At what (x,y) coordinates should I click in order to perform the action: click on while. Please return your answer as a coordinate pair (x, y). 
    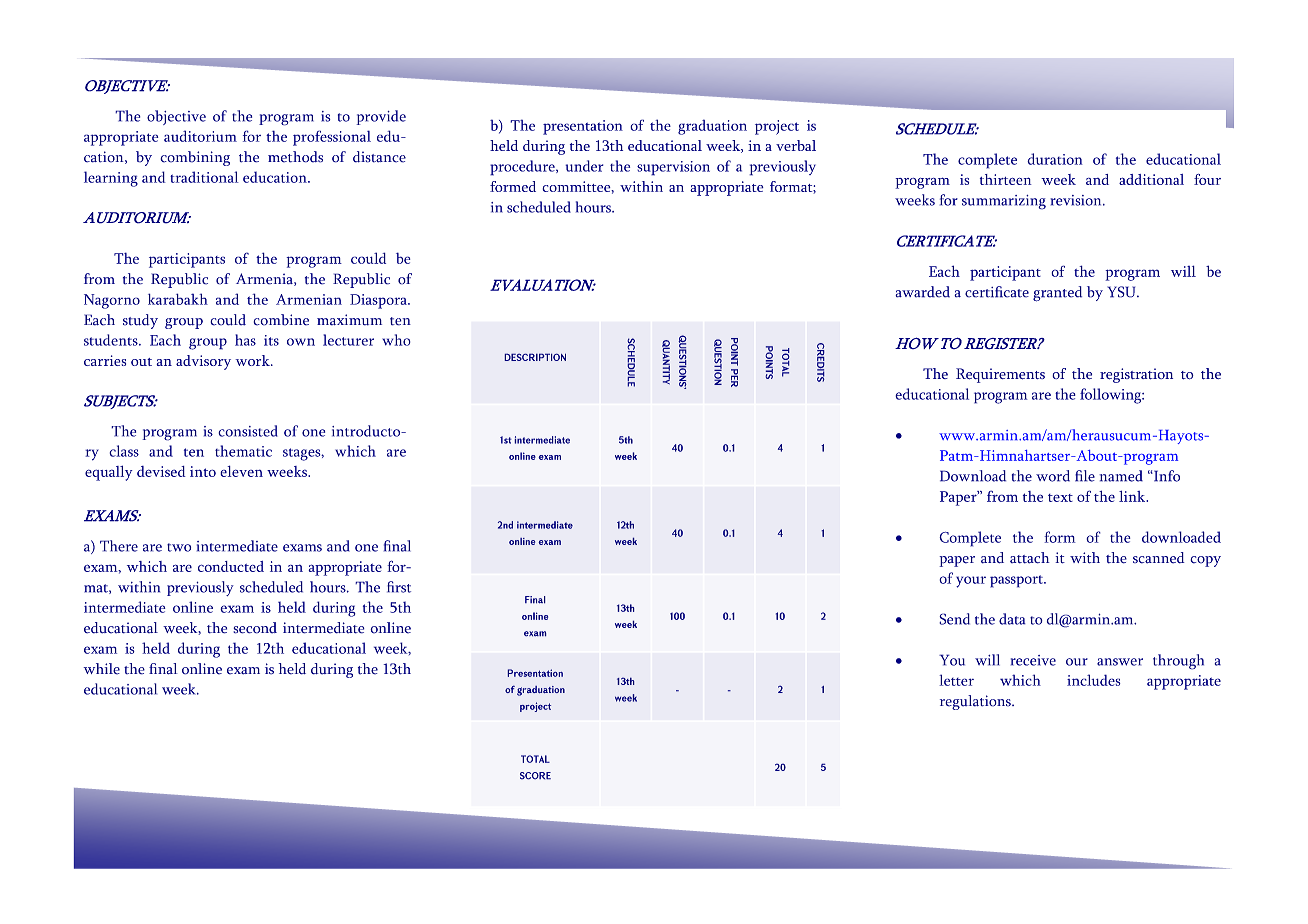
    Looking at the image, I should click on (101, 669).
